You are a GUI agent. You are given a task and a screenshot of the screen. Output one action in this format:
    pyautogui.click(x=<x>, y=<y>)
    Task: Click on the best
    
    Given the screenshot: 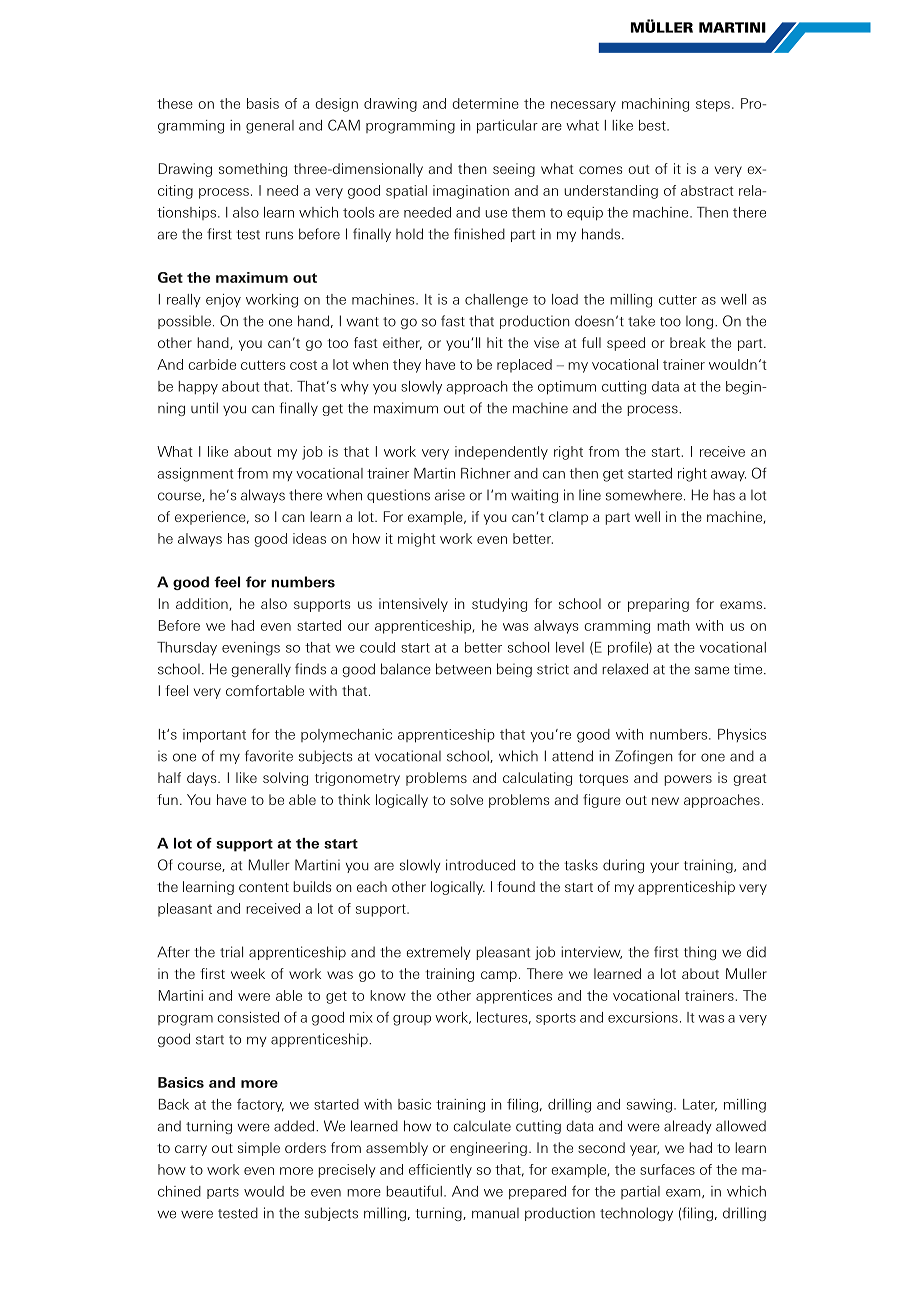 What is the action you would take?
    pyautogui.click(x=653, y=125)
